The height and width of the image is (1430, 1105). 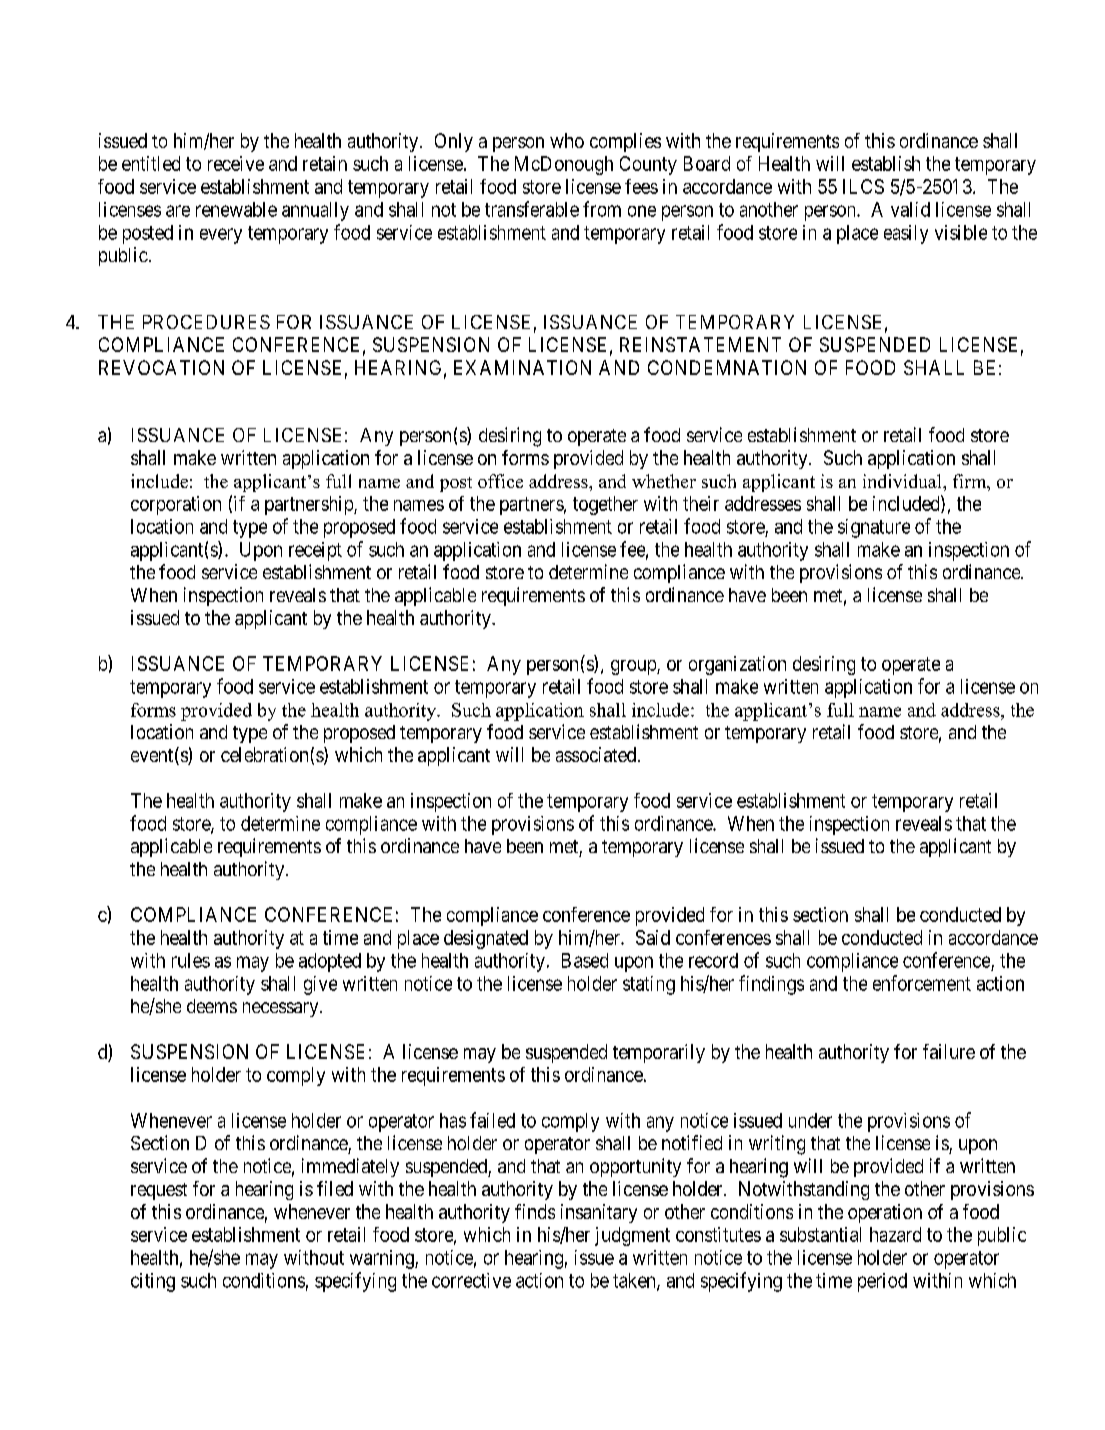 I want to click on who, so click(x=567, y=140).
